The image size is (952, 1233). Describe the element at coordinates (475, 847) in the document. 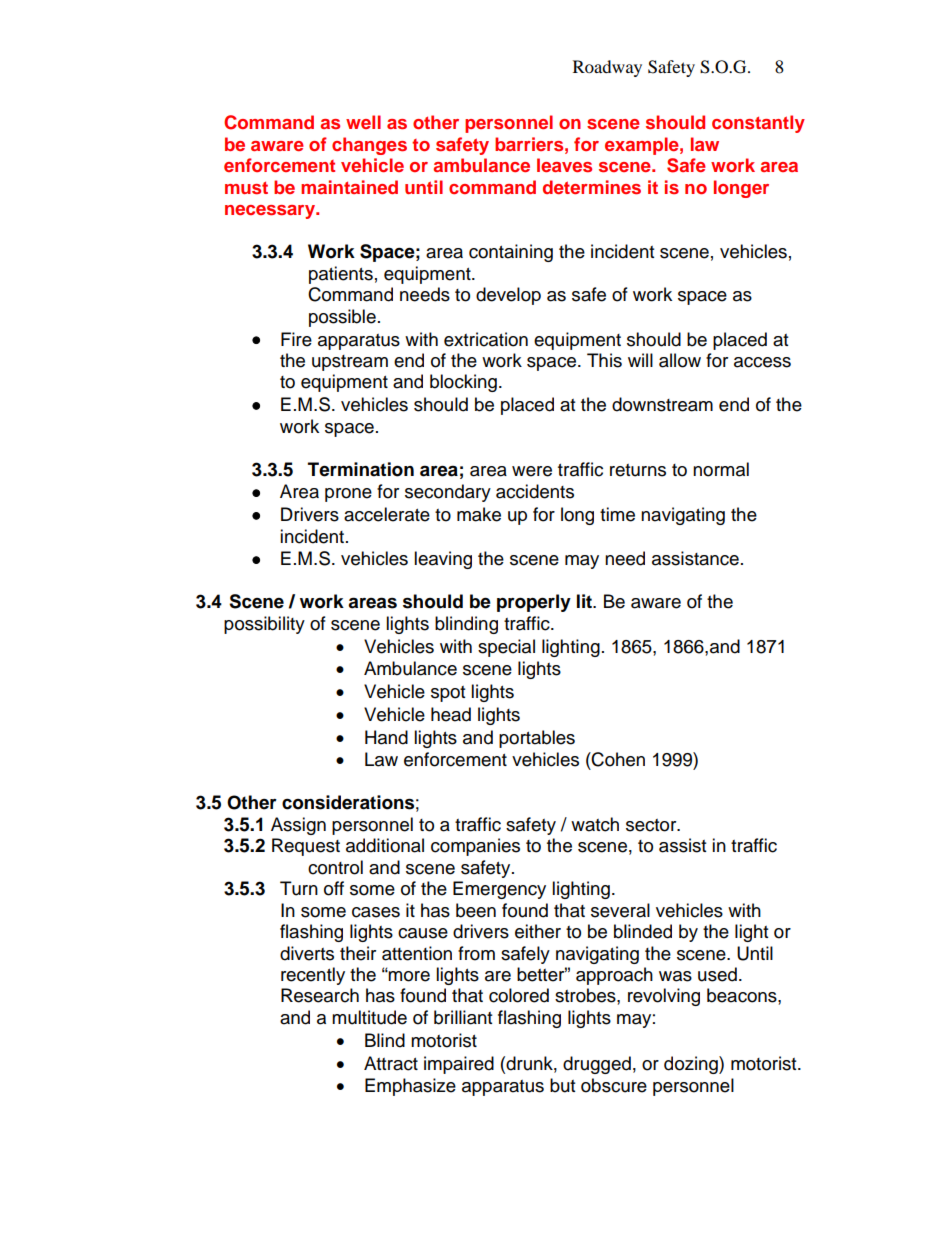

I see `companies` at that location.
